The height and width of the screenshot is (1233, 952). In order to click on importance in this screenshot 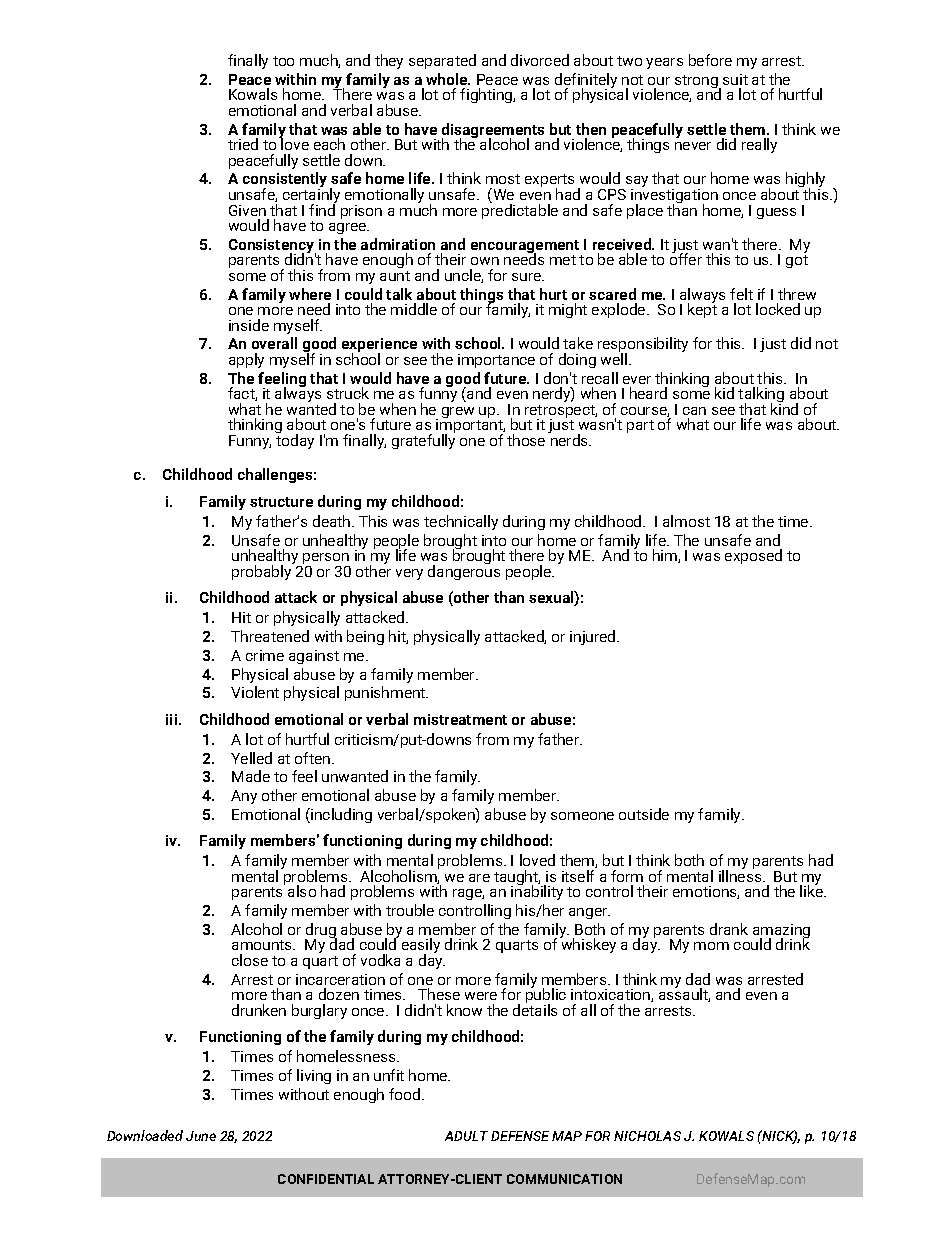, I will do `click(496, 361)`.
